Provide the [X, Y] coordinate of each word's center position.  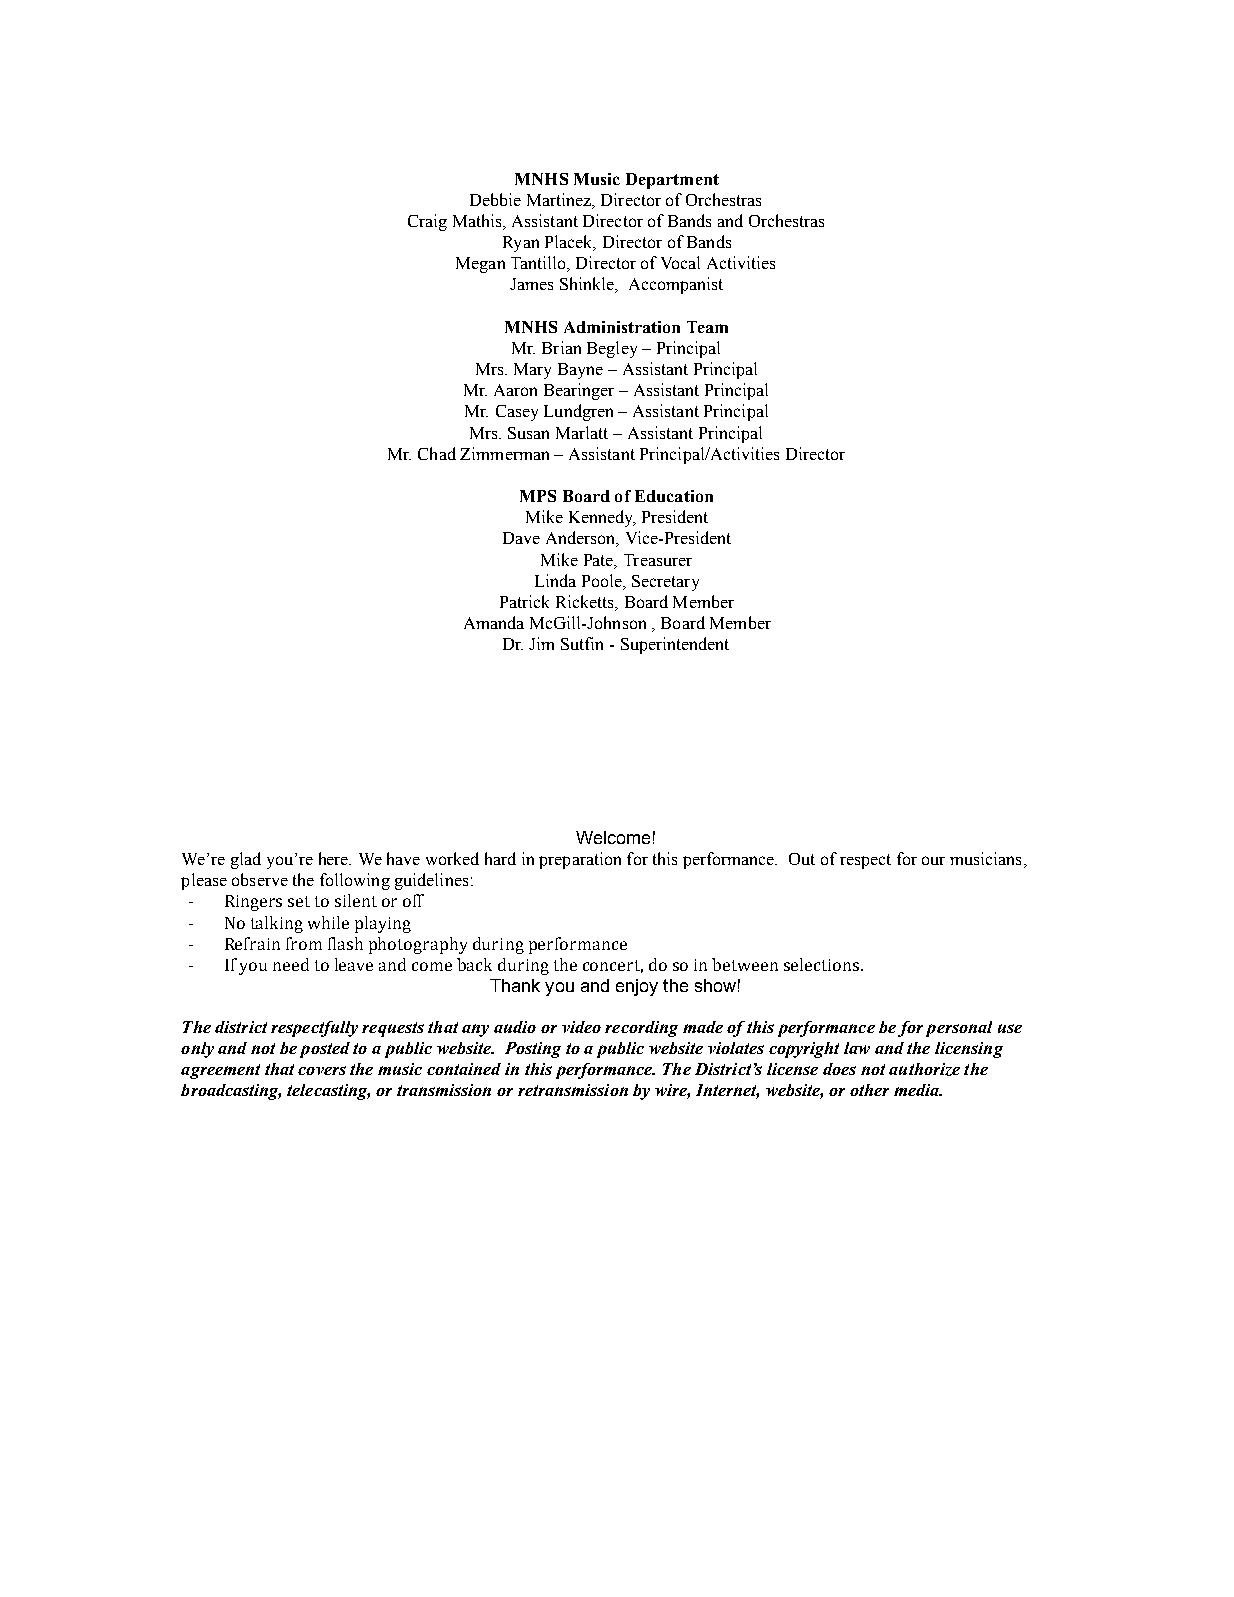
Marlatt [582, 432]
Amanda [494, 622]
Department [672, 181]
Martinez [560, 199]
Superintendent [675, 645]
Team [707, 327]
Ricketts [586, 603]
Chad [437, 453]
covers [322, 1070]
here [335, 858]
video [581, 1027]
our [933, 860]
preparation [580, 860]
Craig [427, 222]
